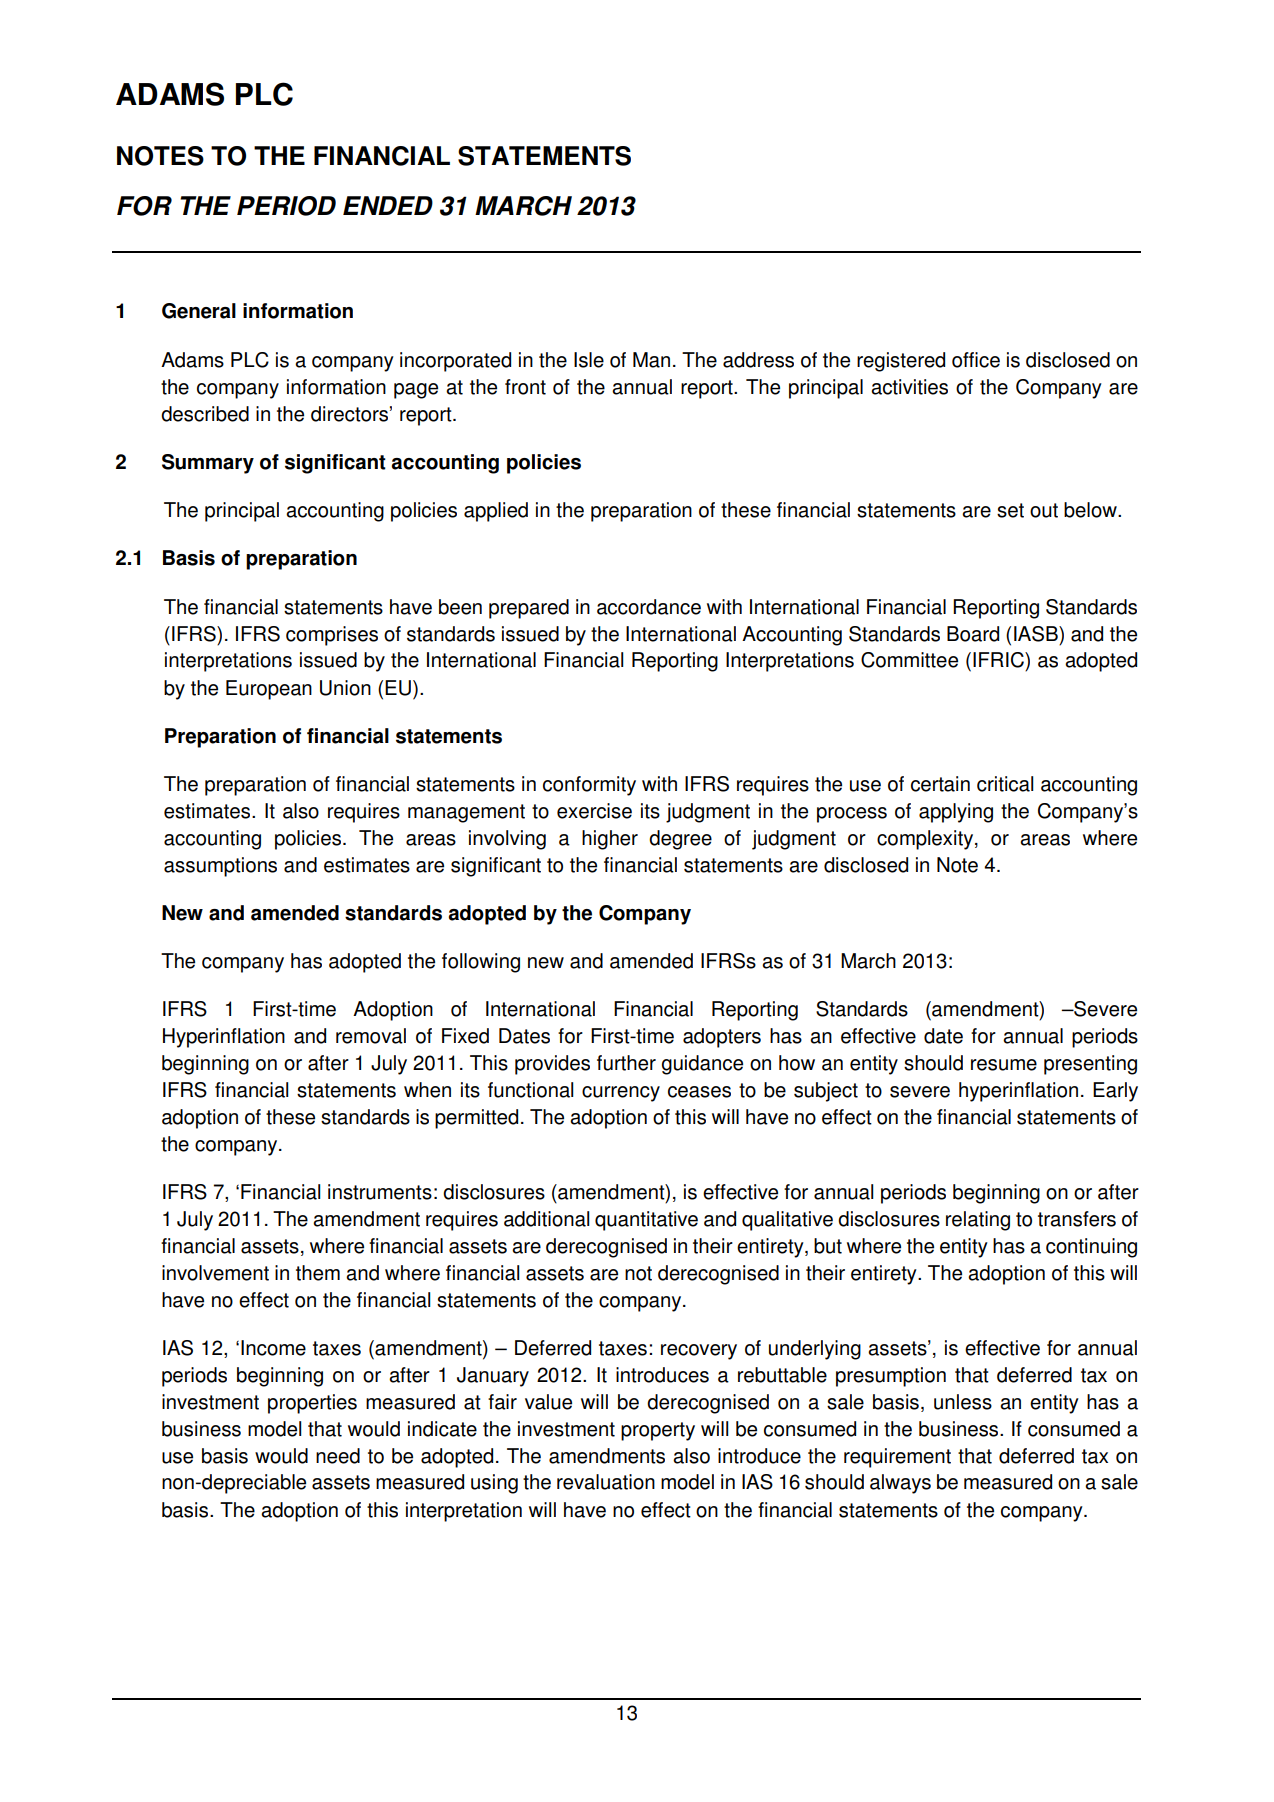 Image resolution: width=1274 pixels, height=1802 pixels. Describe the element at coordinates (589, 360) in the screenshot. I see `Isle` at that location.
